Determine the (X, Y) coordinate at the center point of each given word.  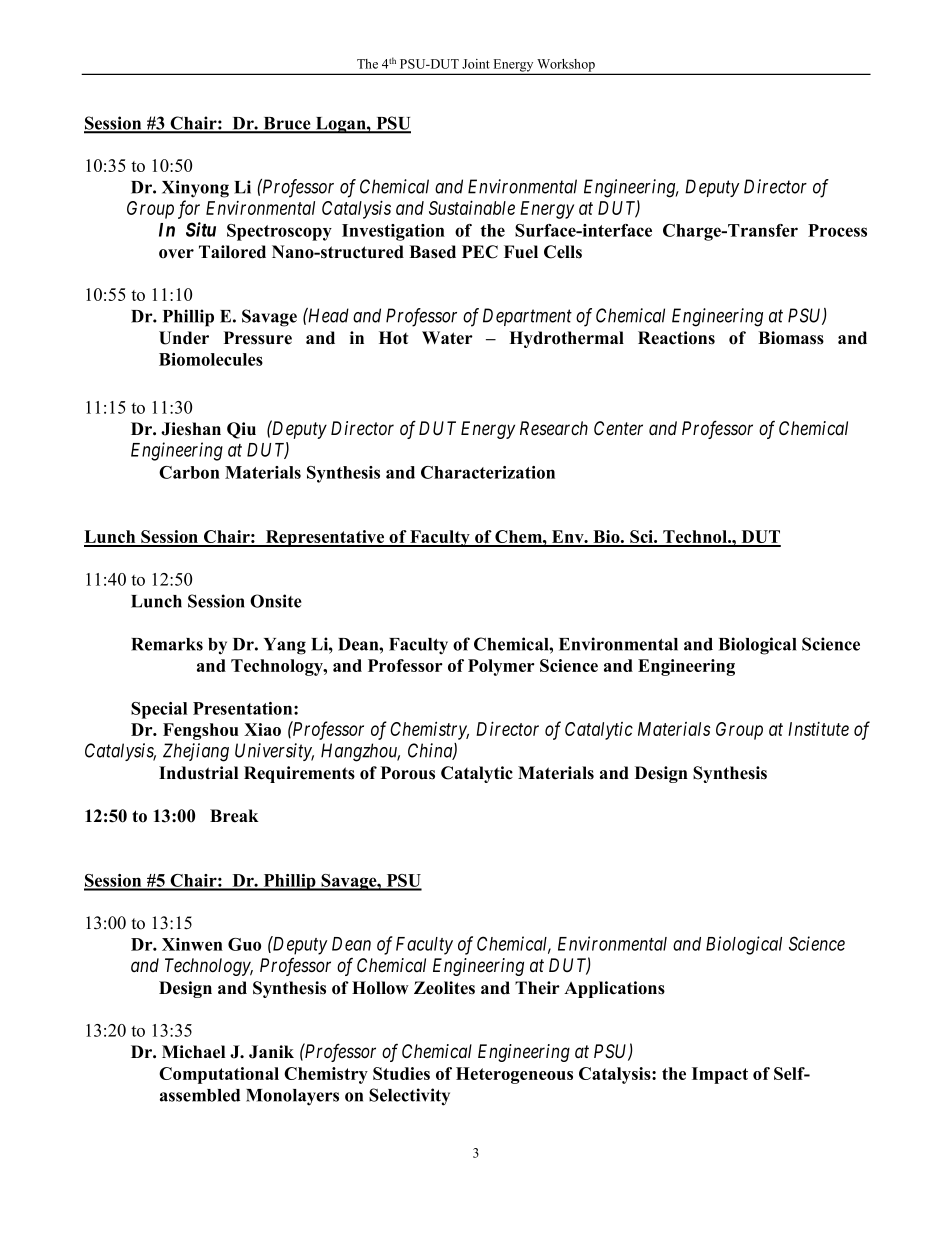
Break (234, 816)
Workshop (566, 66)
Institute (818, 729)
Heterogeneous (514, 1075)
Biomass (791, 338)
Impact (720, 1075)
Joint (476, 64)
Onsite (276, 601)
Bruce (287, 124)
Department (527, 317)
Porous (408, 773)
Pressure (258, 338)
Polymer (501, 667)
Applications (614, 989)
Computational (219, 1075)
